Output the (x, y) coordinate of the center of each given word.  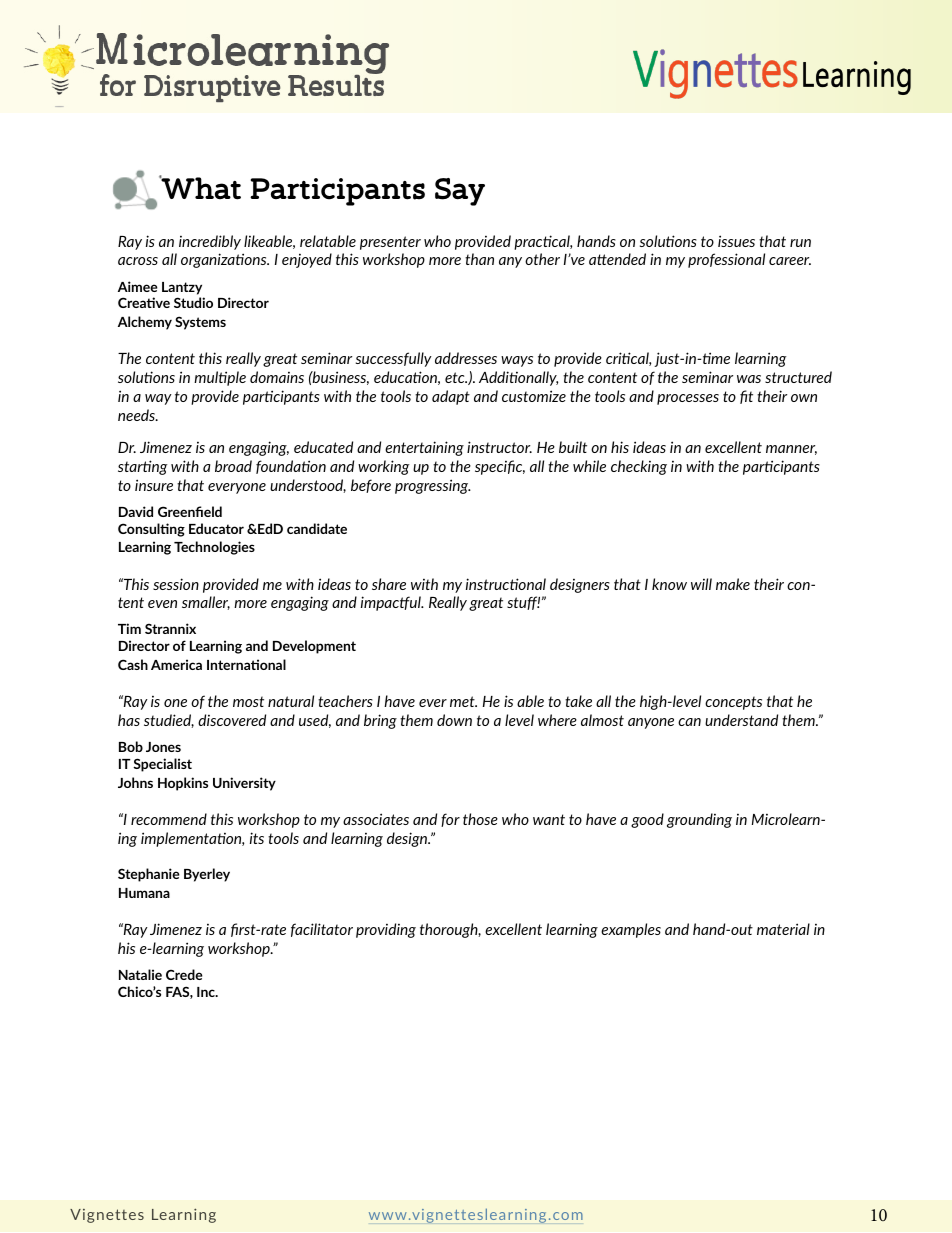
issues (736, 241)
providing (386, 930)
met (463, 701)
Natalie (140, 974)
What (200, 187)
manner (791, 450)
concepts (733, 703)
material (783, 929)
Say (460, 192)
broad (233, 466)
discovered (232, 720)
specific (500, 467)
